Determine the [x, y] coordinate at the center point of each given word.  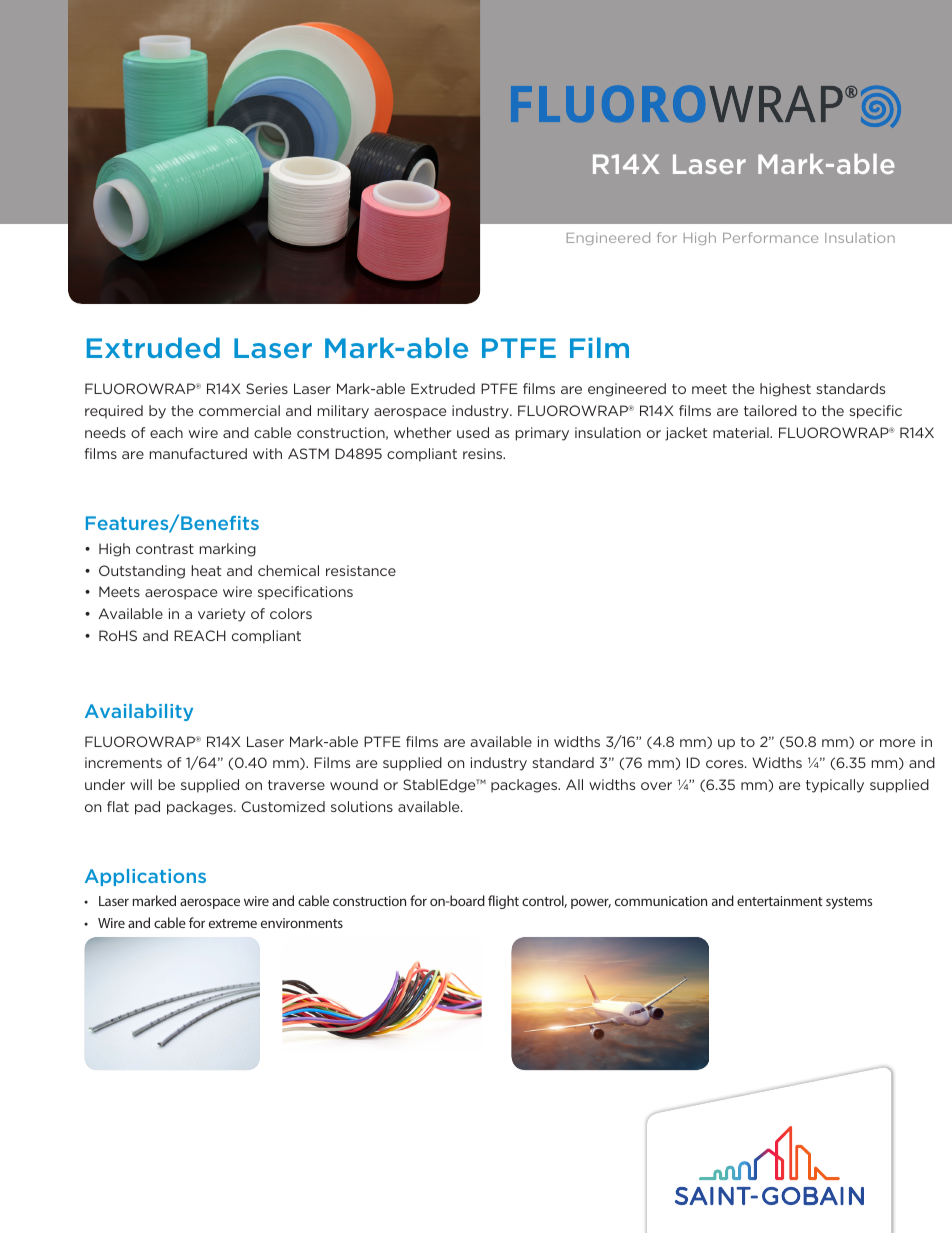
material [742, 432]
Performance [770, 237]
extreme [233, 923]
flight [503, 902]
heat [206, 570]
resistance [361, 570]
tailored [770, 410]
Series [267, 388]
